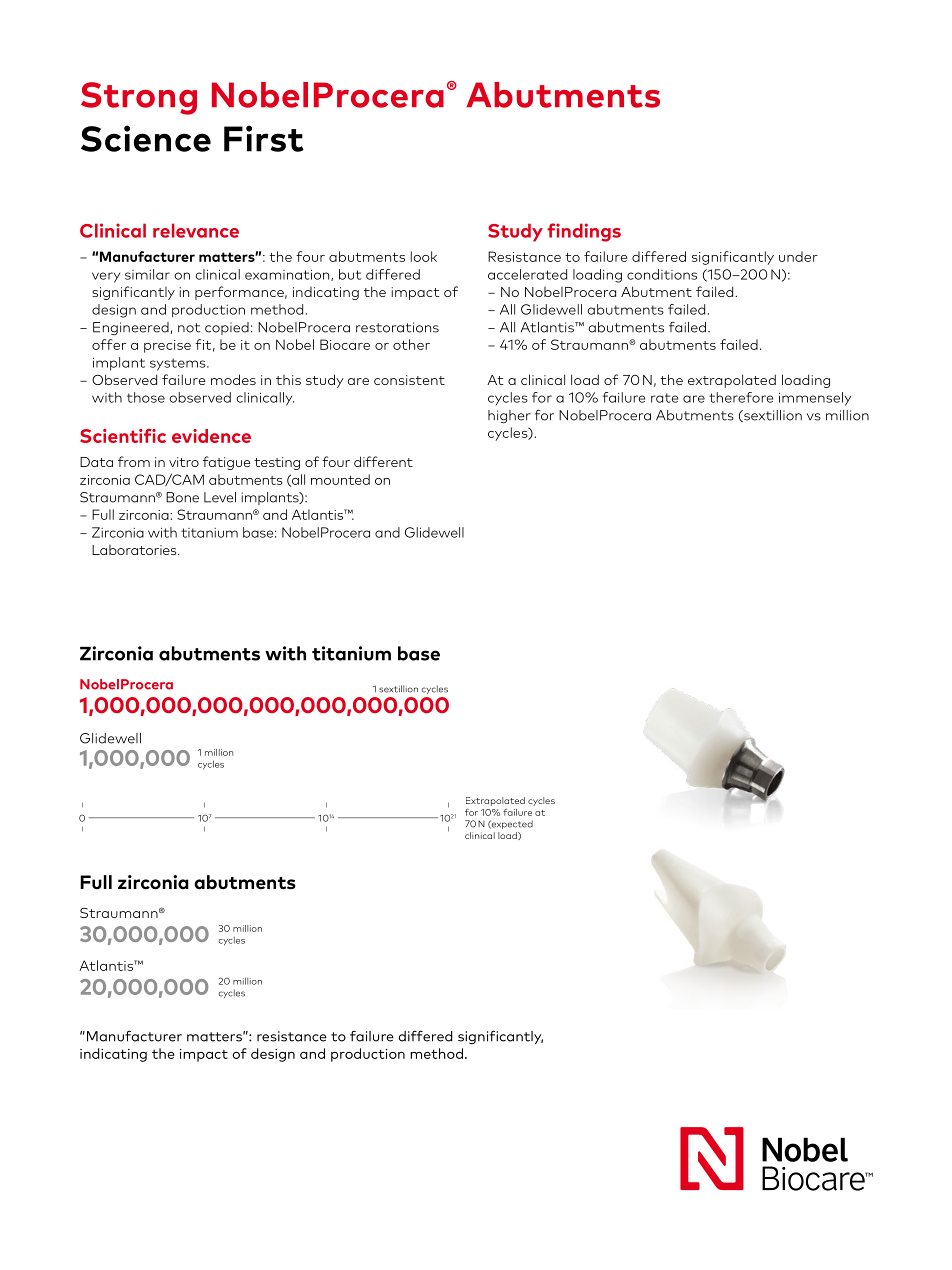  I want to click on First, so click(264, 138).
